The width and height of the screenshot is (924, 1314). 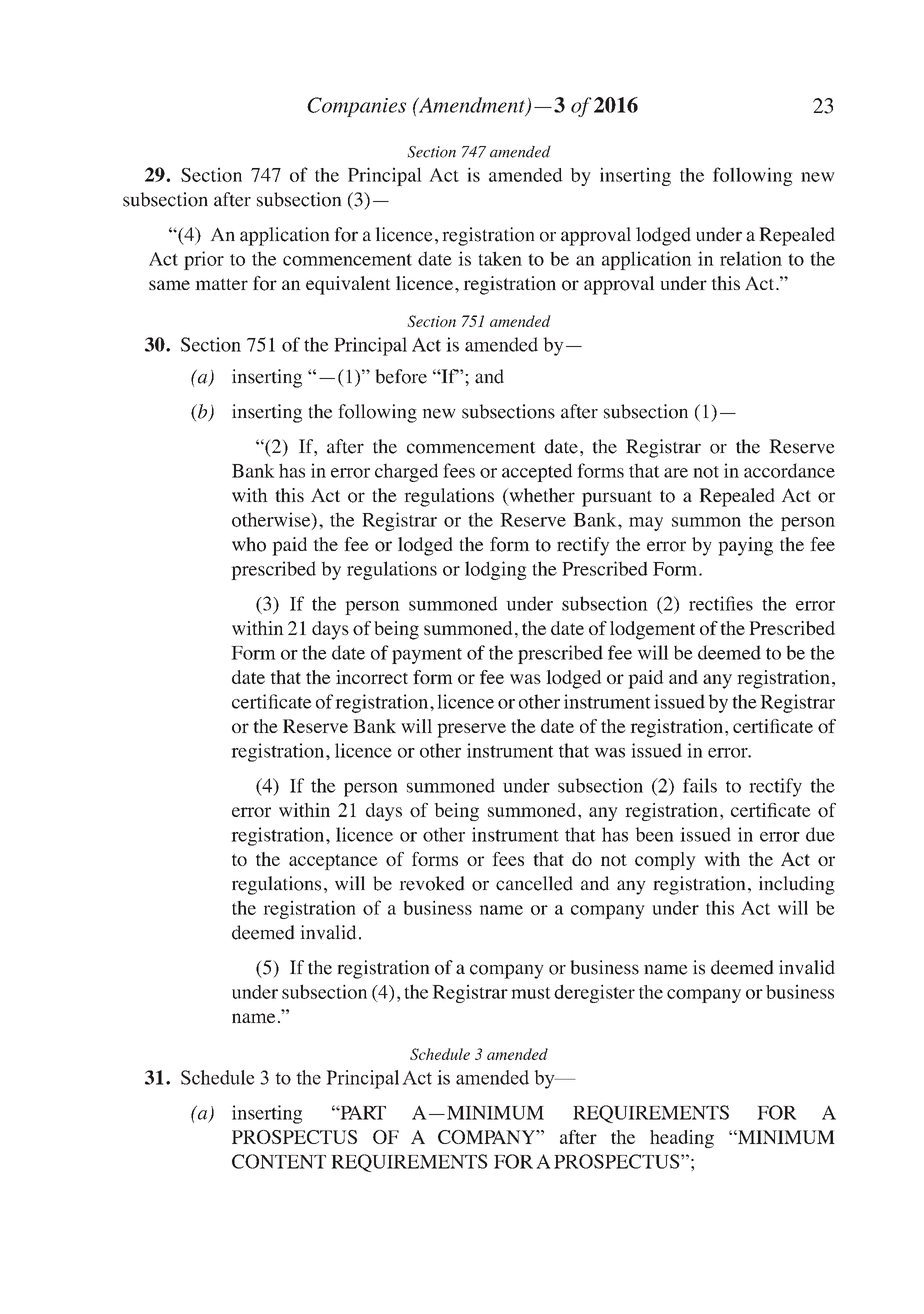 What do you see at coordinates (333, 862) in the screenshot?
I see `acceptance` at bounding box center [333, 862].
